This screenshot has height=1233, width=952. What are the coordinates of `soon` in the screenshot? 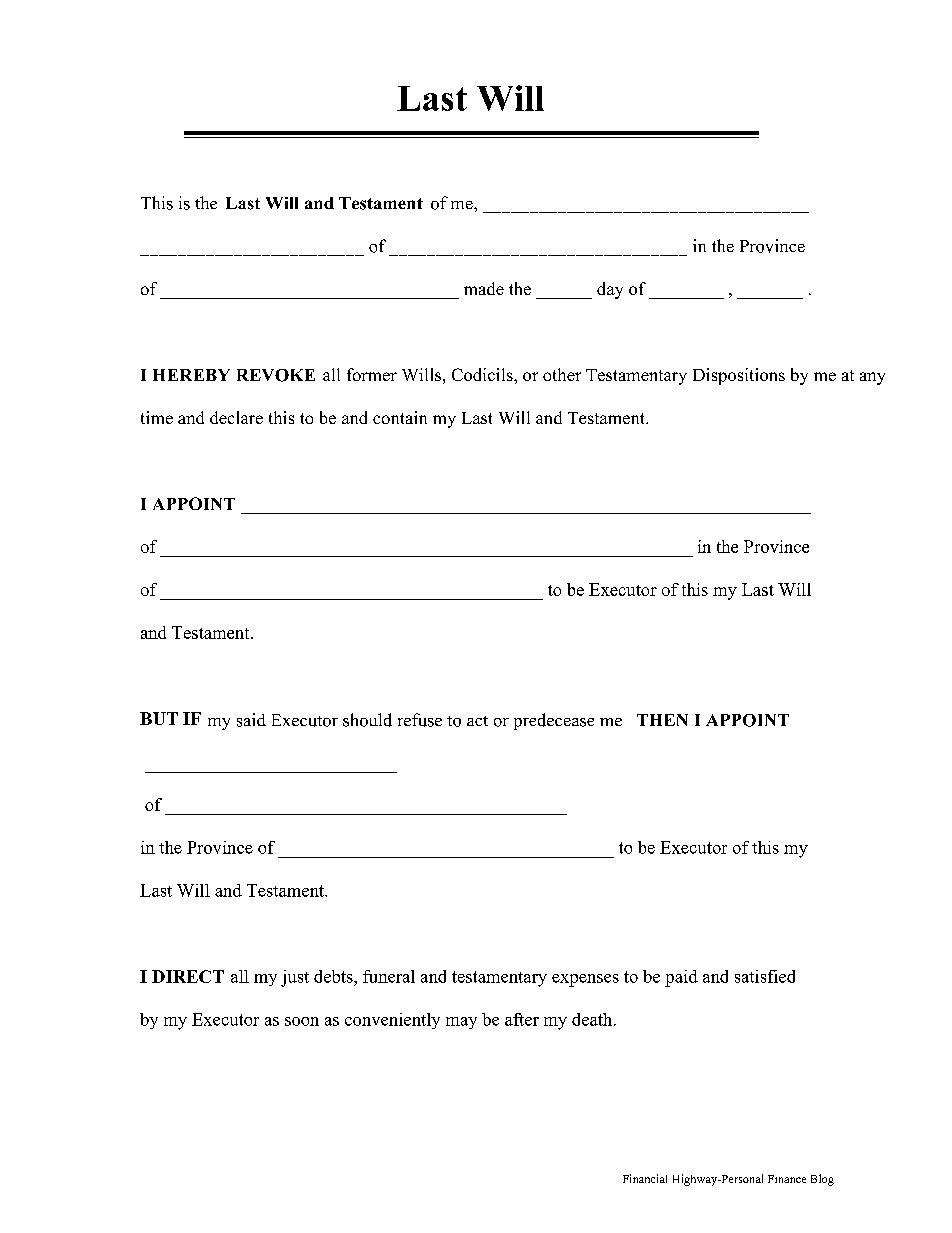 It's located at (302, 1021).
